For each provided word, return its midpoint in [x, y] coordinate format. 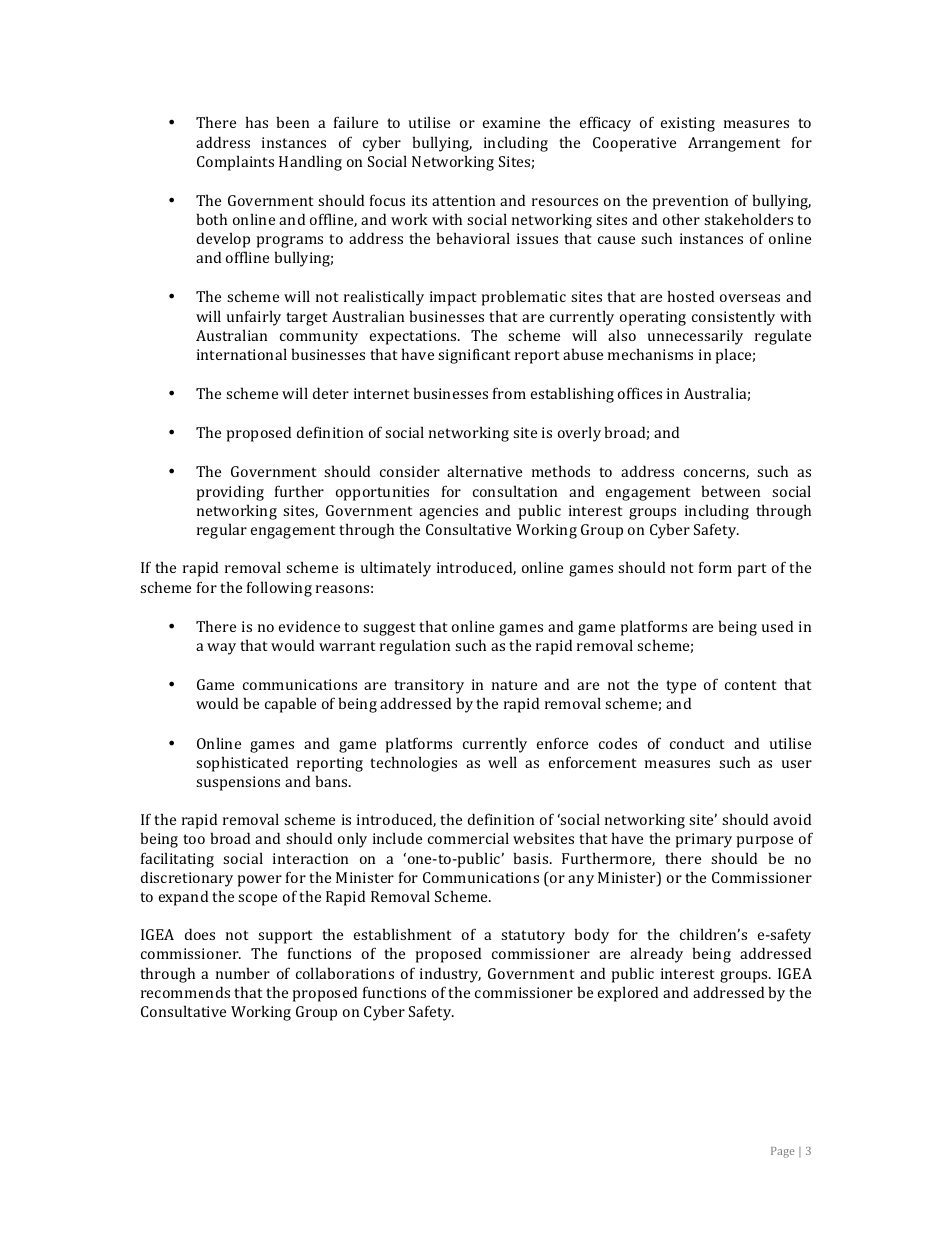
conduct [697, 743]
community [319, 337]
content [750, 685]
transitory [429, 686]
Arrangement [734, 144]
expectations [414, 337]
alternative [484, 471]
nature [514, 685]
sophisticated [242, 764]
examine [511, 122]
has [257, 122]
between [730, 491]
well [502, 762]
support [285, 937]
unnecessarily [695, 337]
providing [230, 493]
